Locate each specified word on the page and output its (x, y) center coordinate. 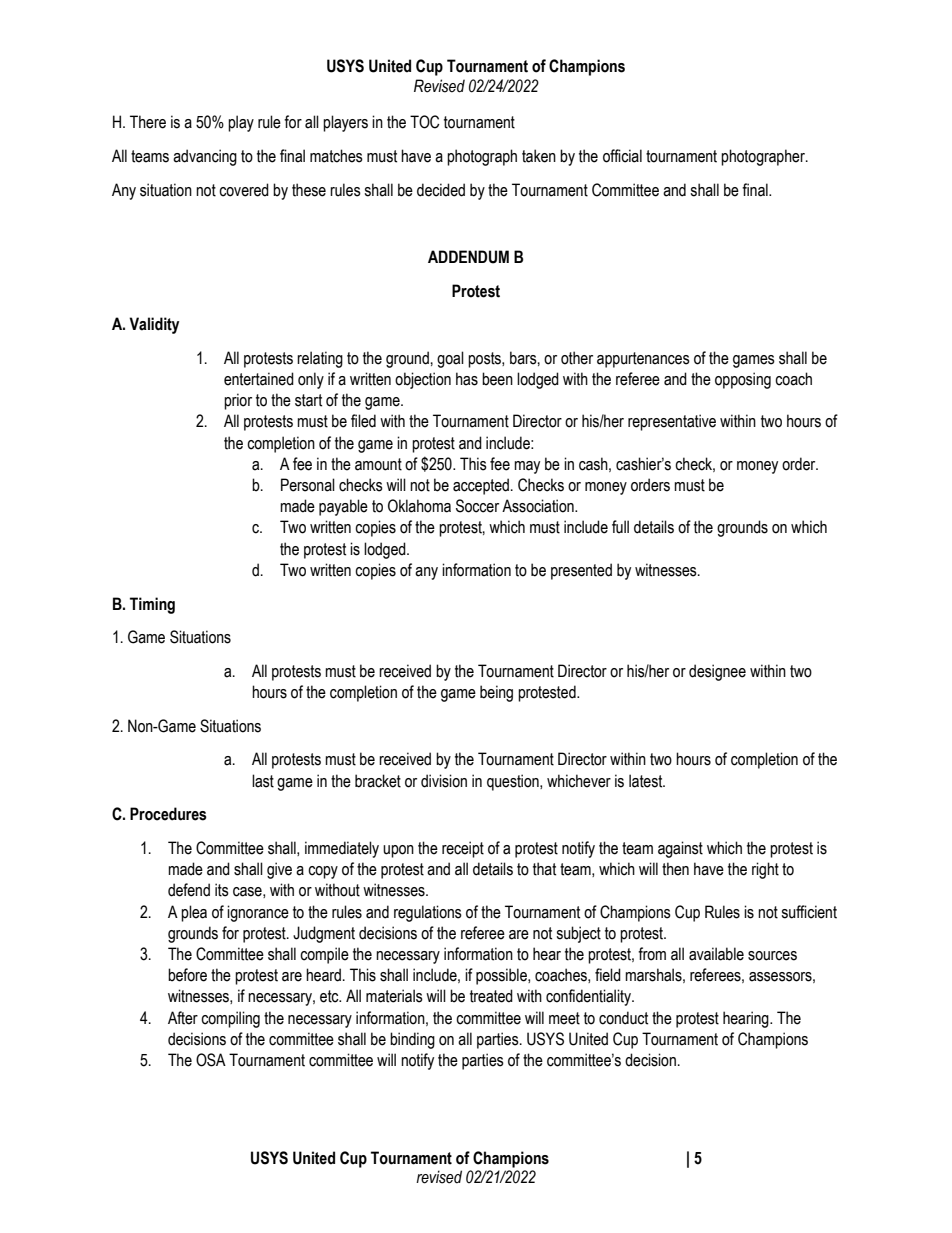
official (622, 156)
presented (581, 571)
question (514, 782)
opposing (743, 380)
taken (539, 156)
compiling (230, 1019)
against (680, 849)
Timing (152, 605)
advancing (205, 157)
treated (491, 996)
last (263, 781)
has (467, 379)
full (620, 527)
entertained (259, 379)
